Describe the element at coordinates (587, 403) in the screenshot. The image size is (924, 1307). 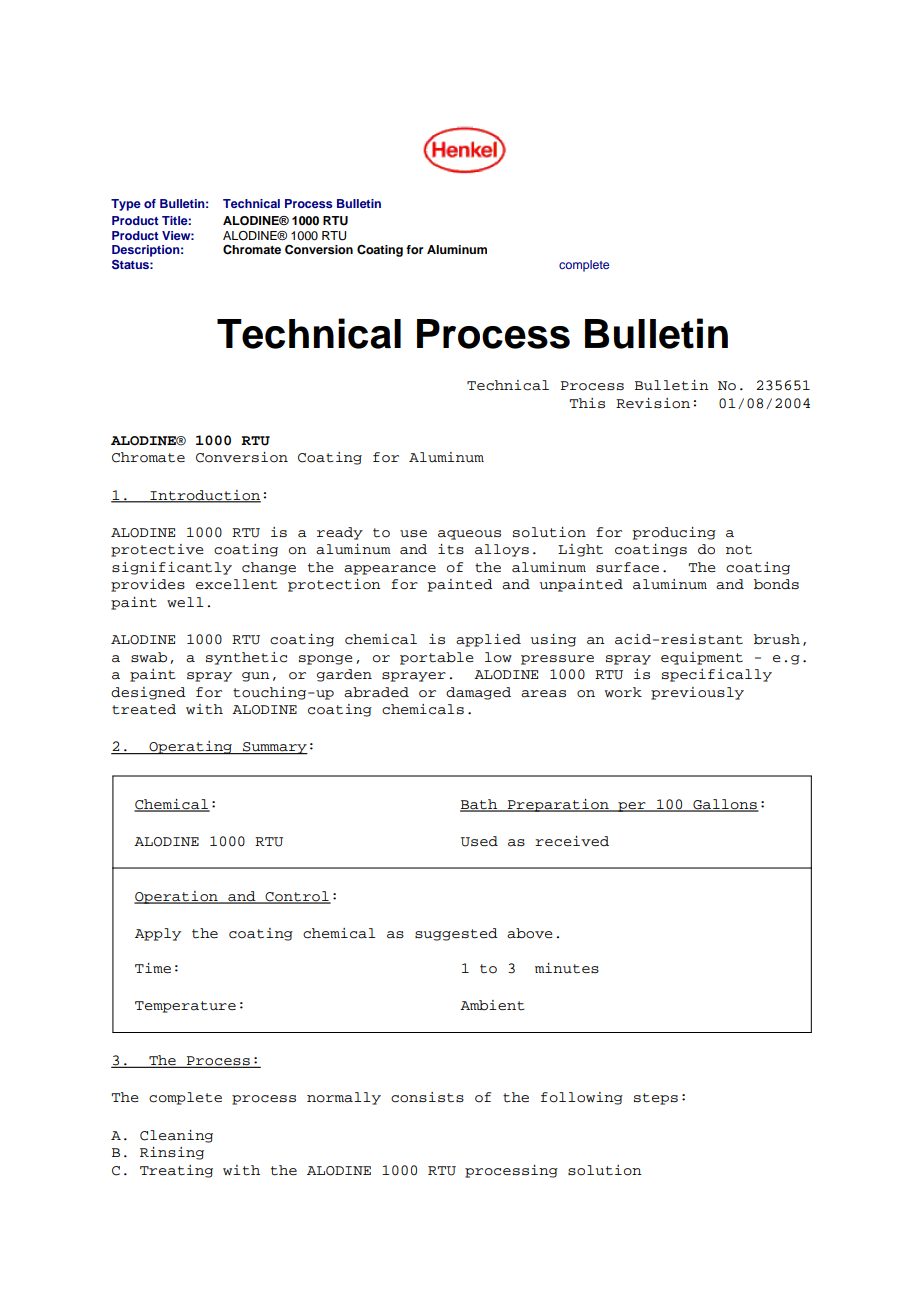
I see `This` at that location.
